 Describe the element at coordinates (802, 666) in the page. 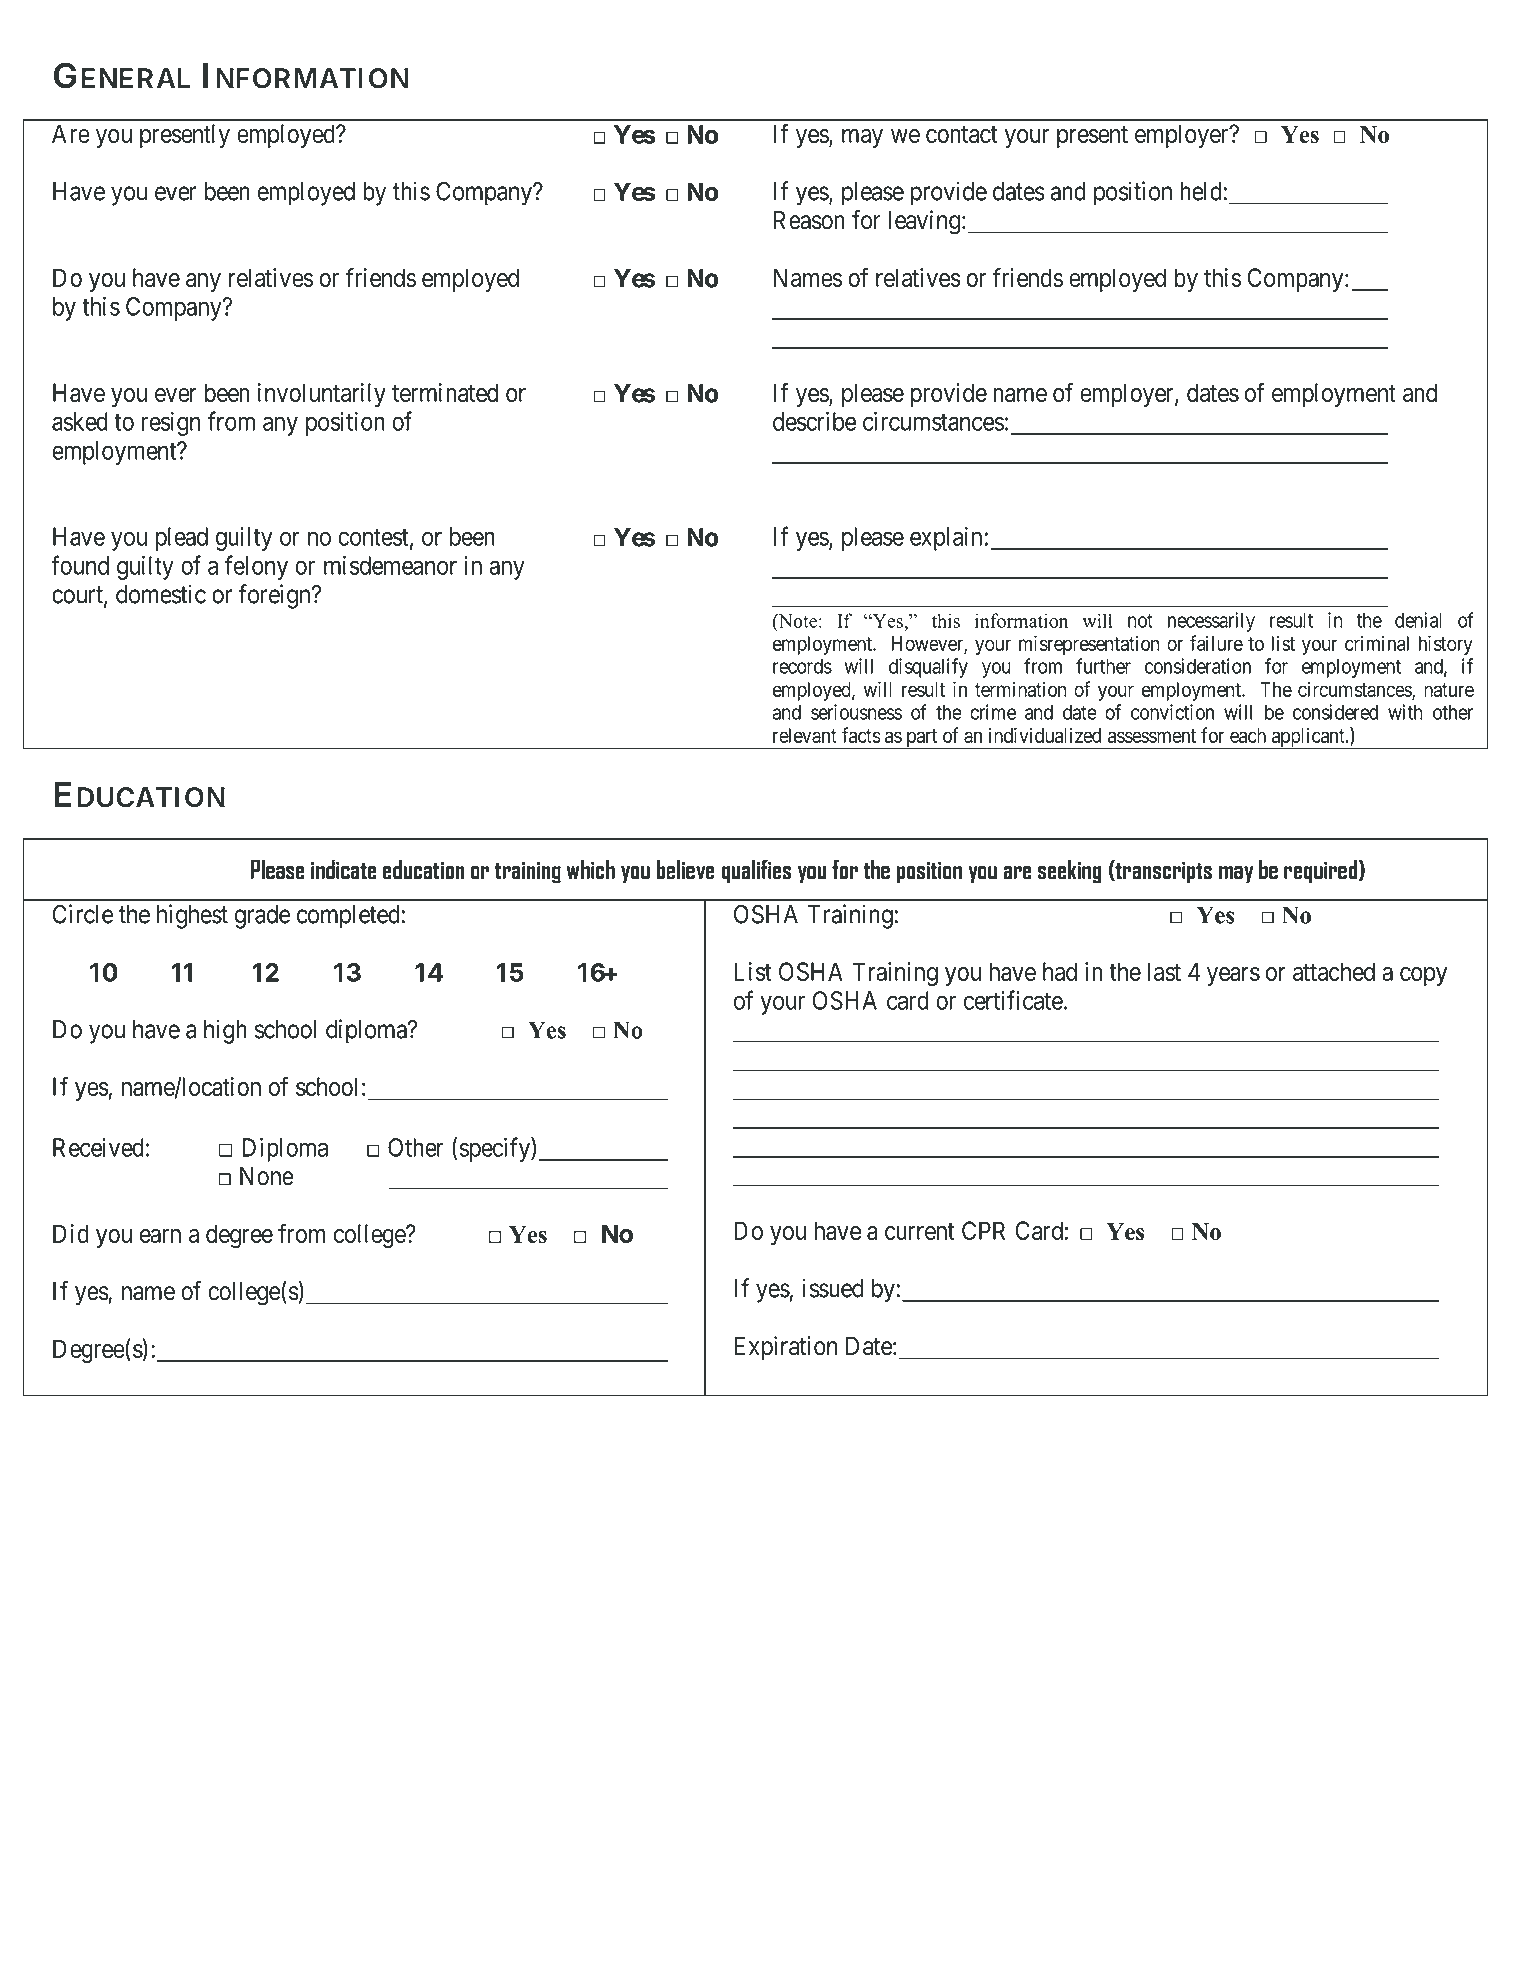

I see `records` at that location.
